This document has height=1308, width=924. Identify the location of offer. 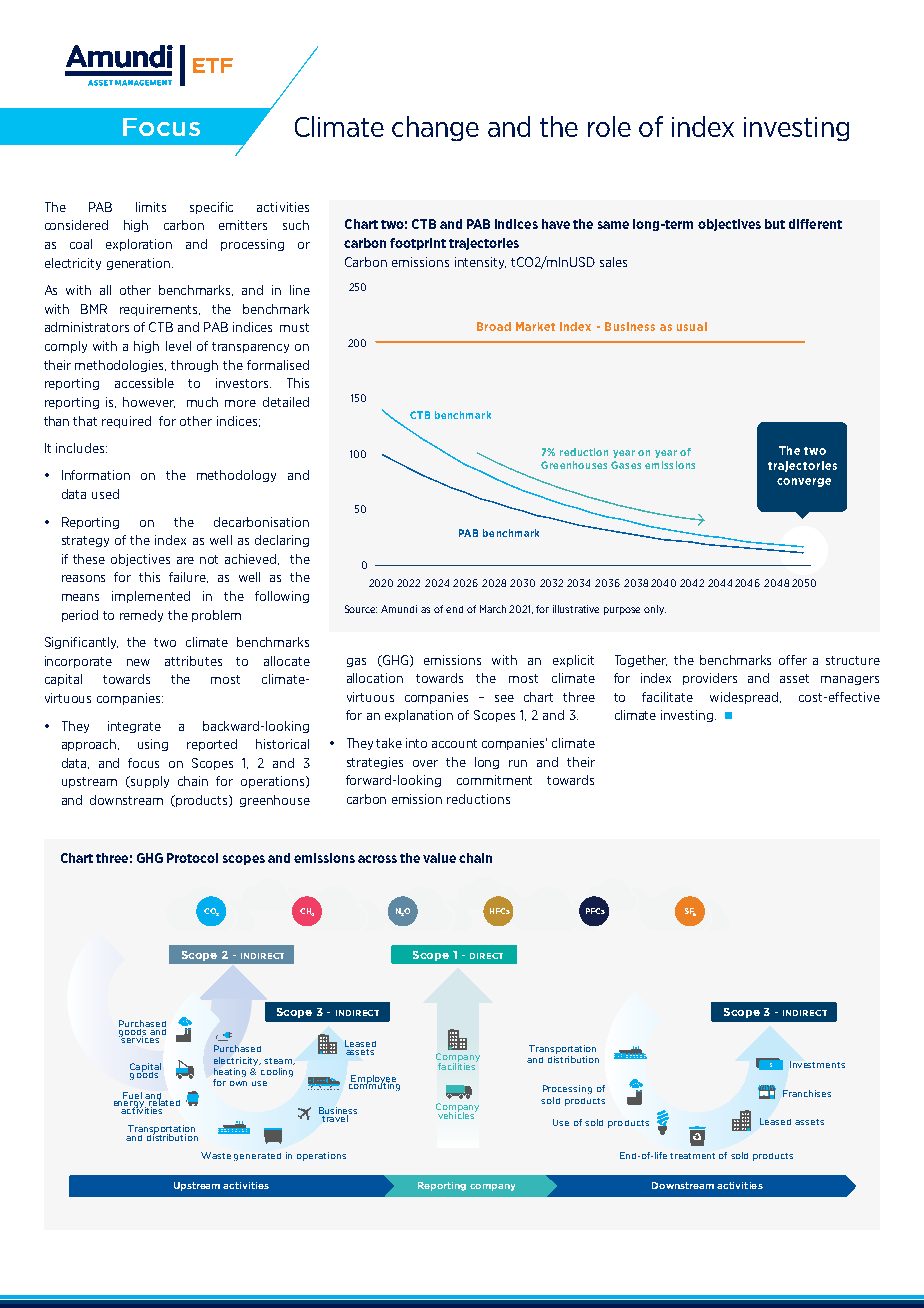
(793, 660).
